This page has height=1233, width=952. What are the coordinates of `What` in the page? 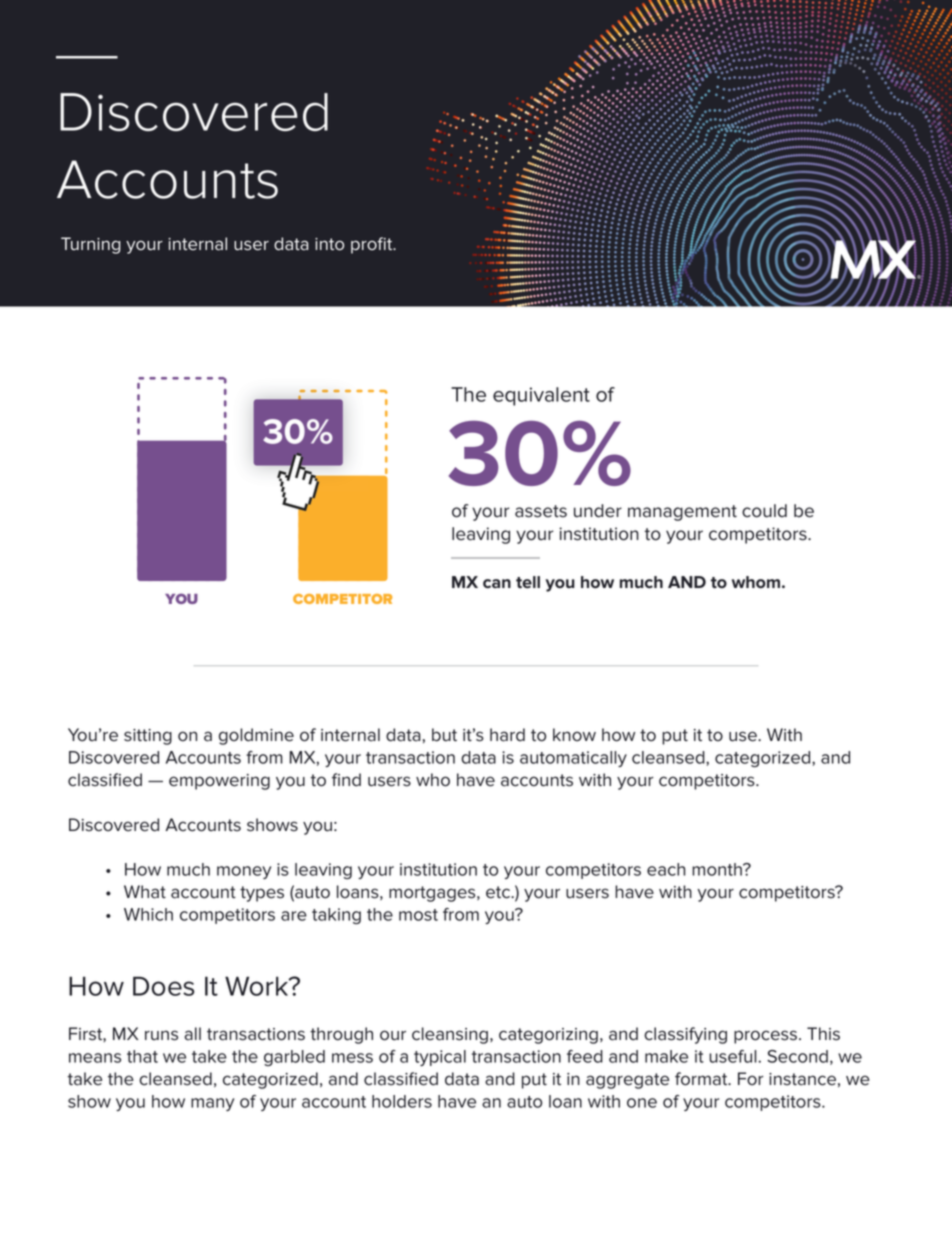 It's located at (145, 892).
